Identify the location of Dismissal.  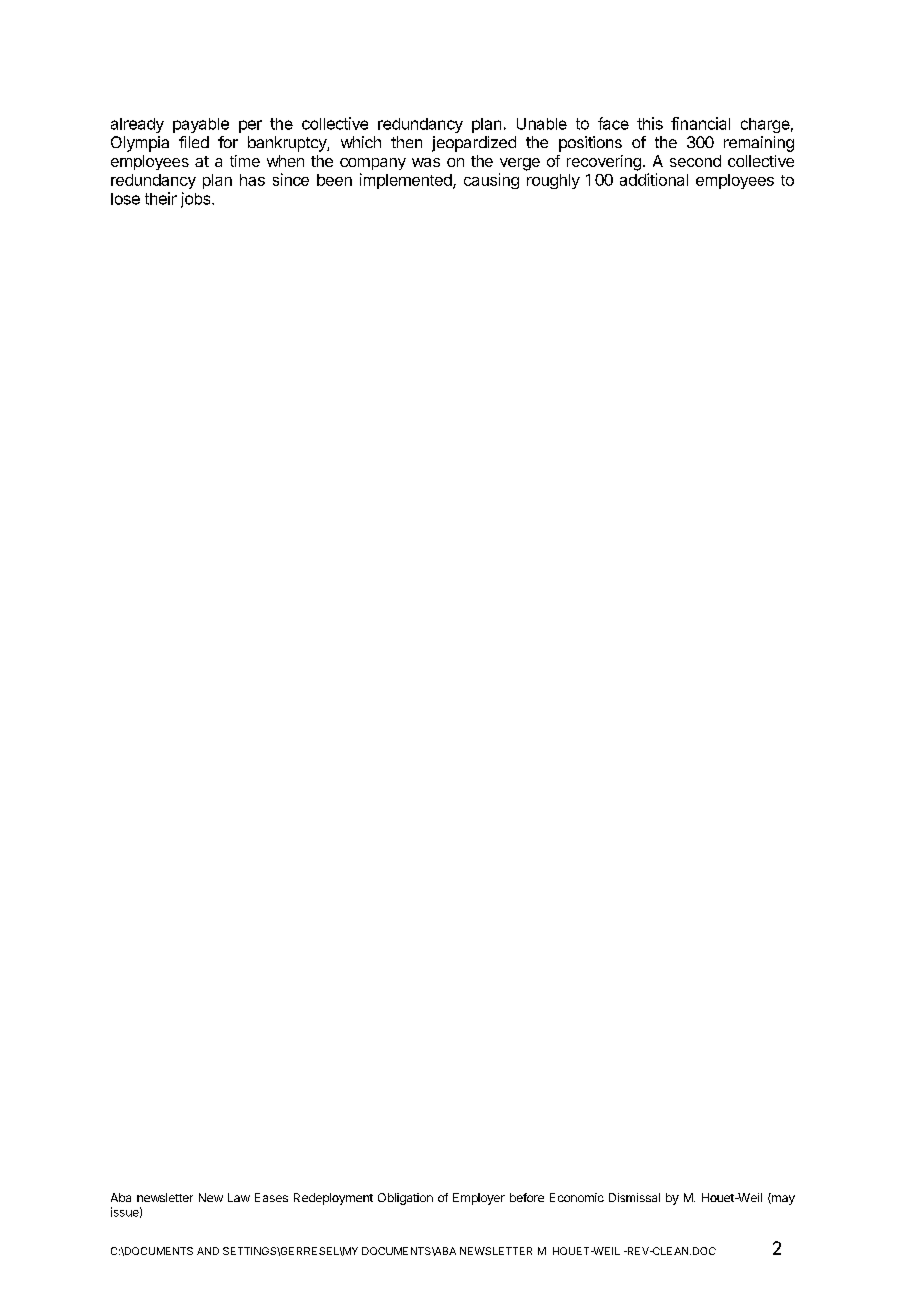
(634, 1197).
